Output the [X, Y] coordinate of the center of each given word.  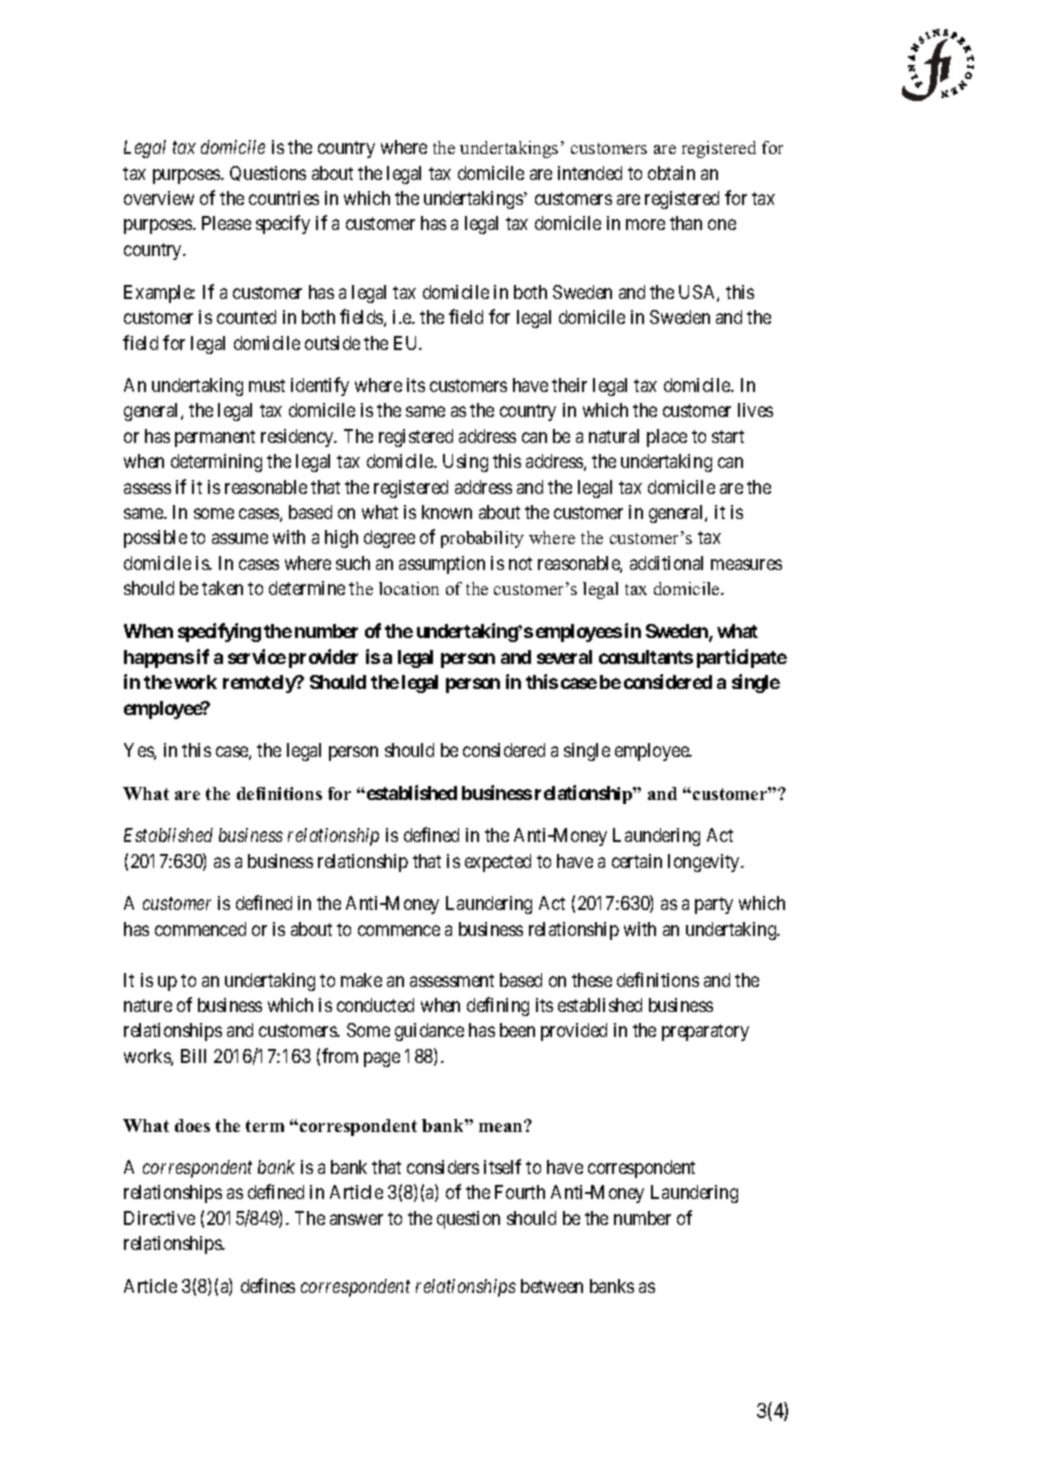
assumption [442, 565]
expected [498, 863]
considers [443, 1167]
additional [666, 563]
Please [226, 223]
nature [148, 1005]
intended [590, 173]
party [714, 905]
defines [268, 1285]
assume [240, 538]
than [686, 223]
